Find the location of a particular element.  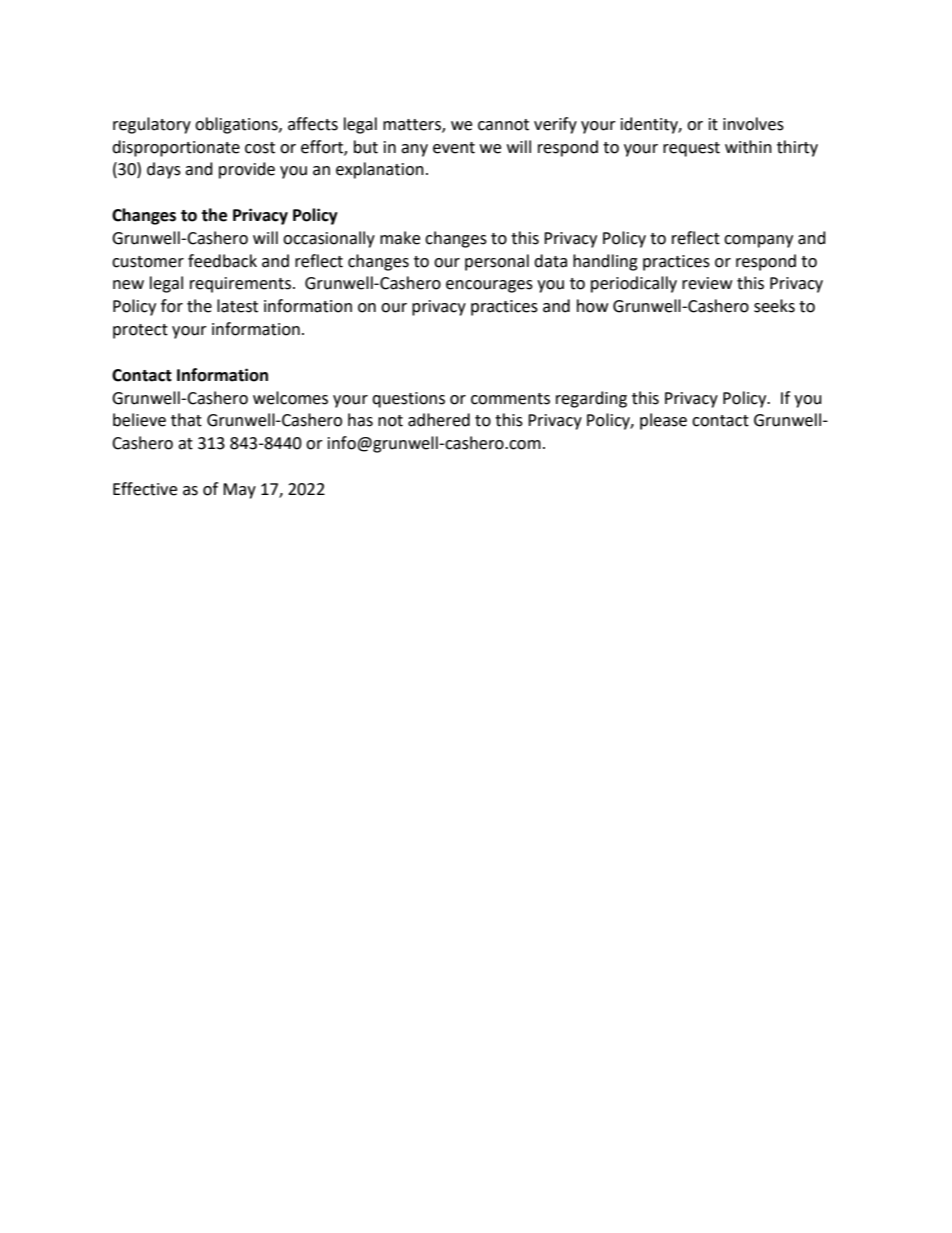

feedback is located at coordinates (222, 261).
